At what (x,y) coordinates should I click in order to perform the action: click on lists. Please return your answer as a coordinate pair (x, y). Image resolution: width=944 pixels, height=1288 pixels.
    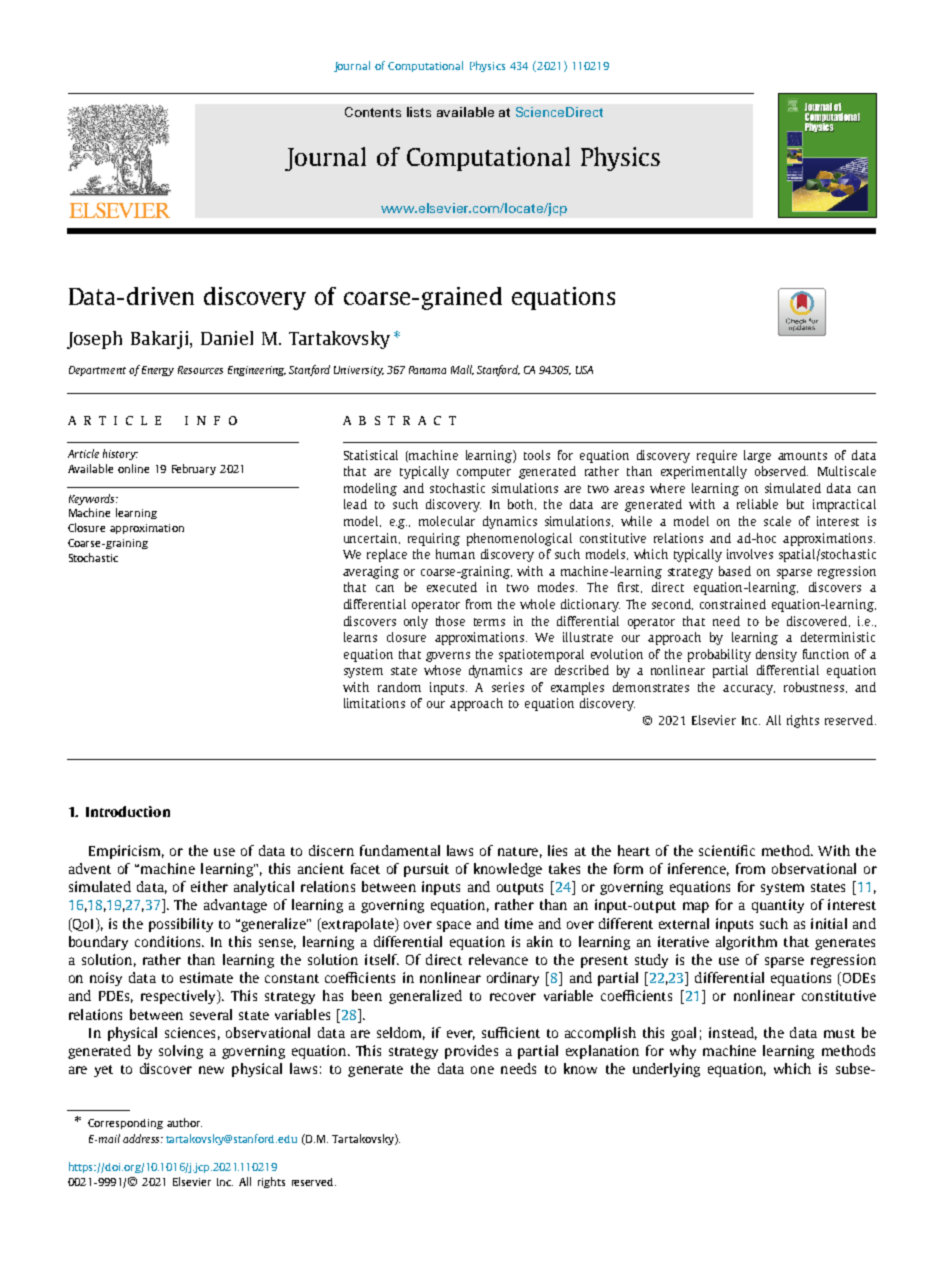
    Looking at the image, I should click on (419, 112).
